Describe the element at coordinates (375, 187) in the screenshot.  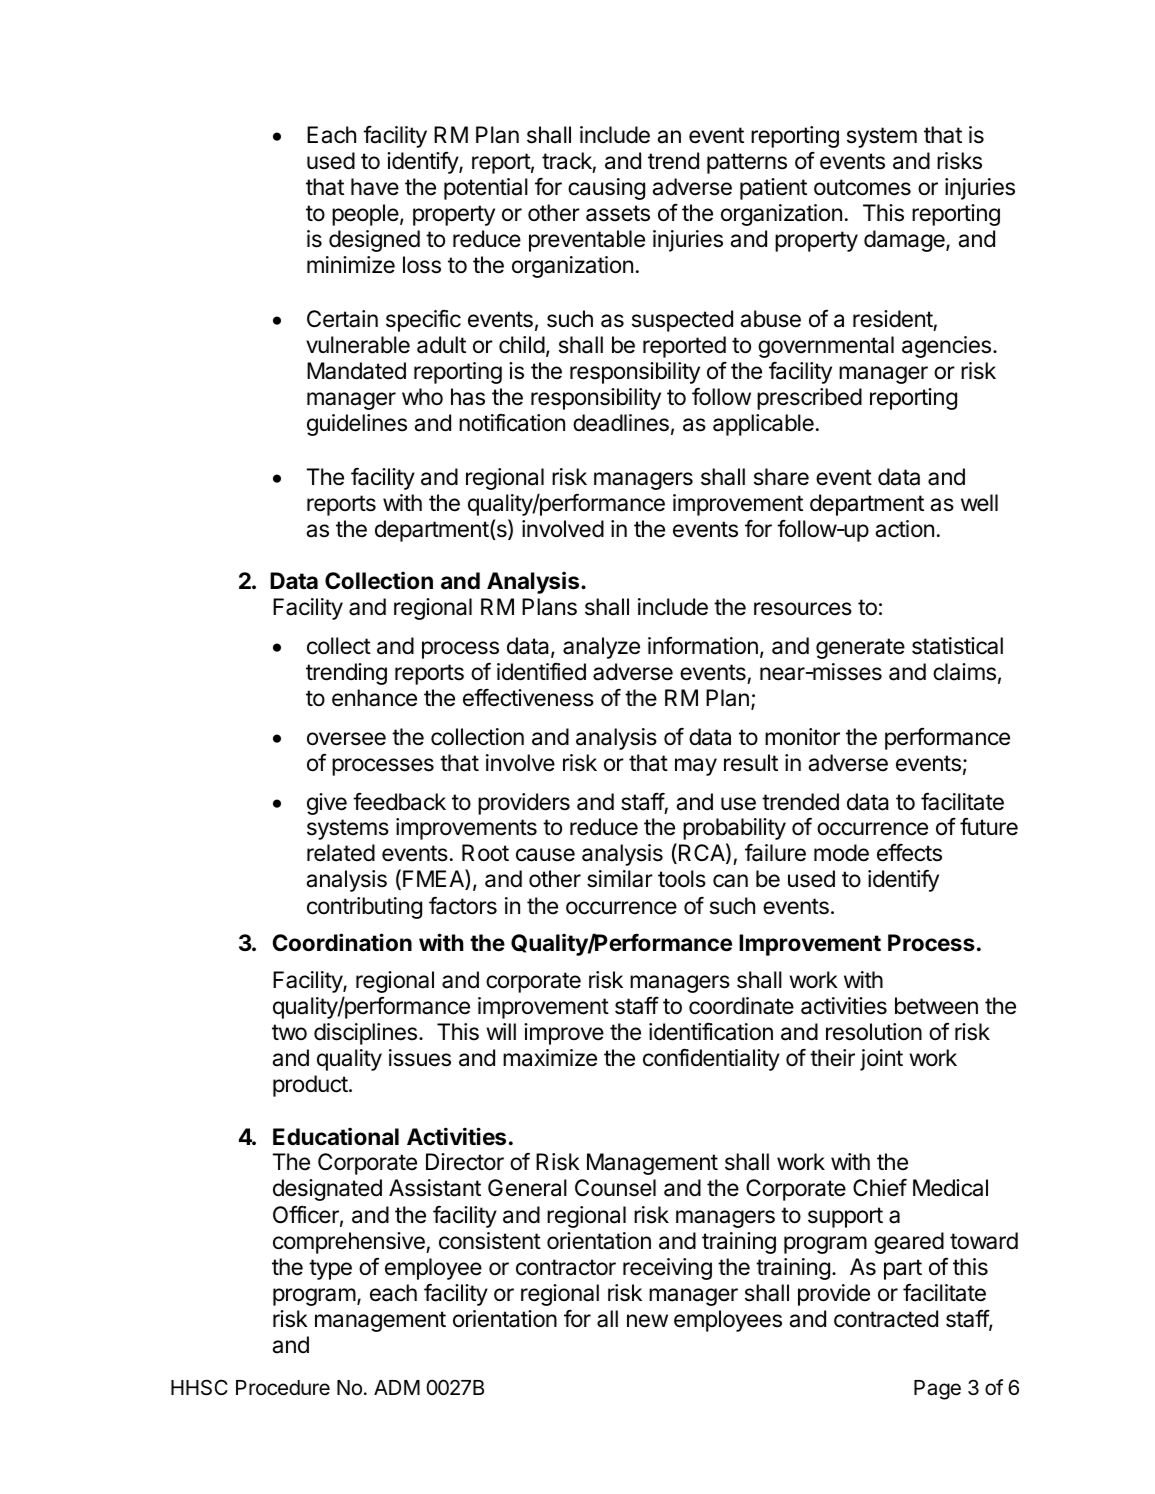
I see `have` at that location.
